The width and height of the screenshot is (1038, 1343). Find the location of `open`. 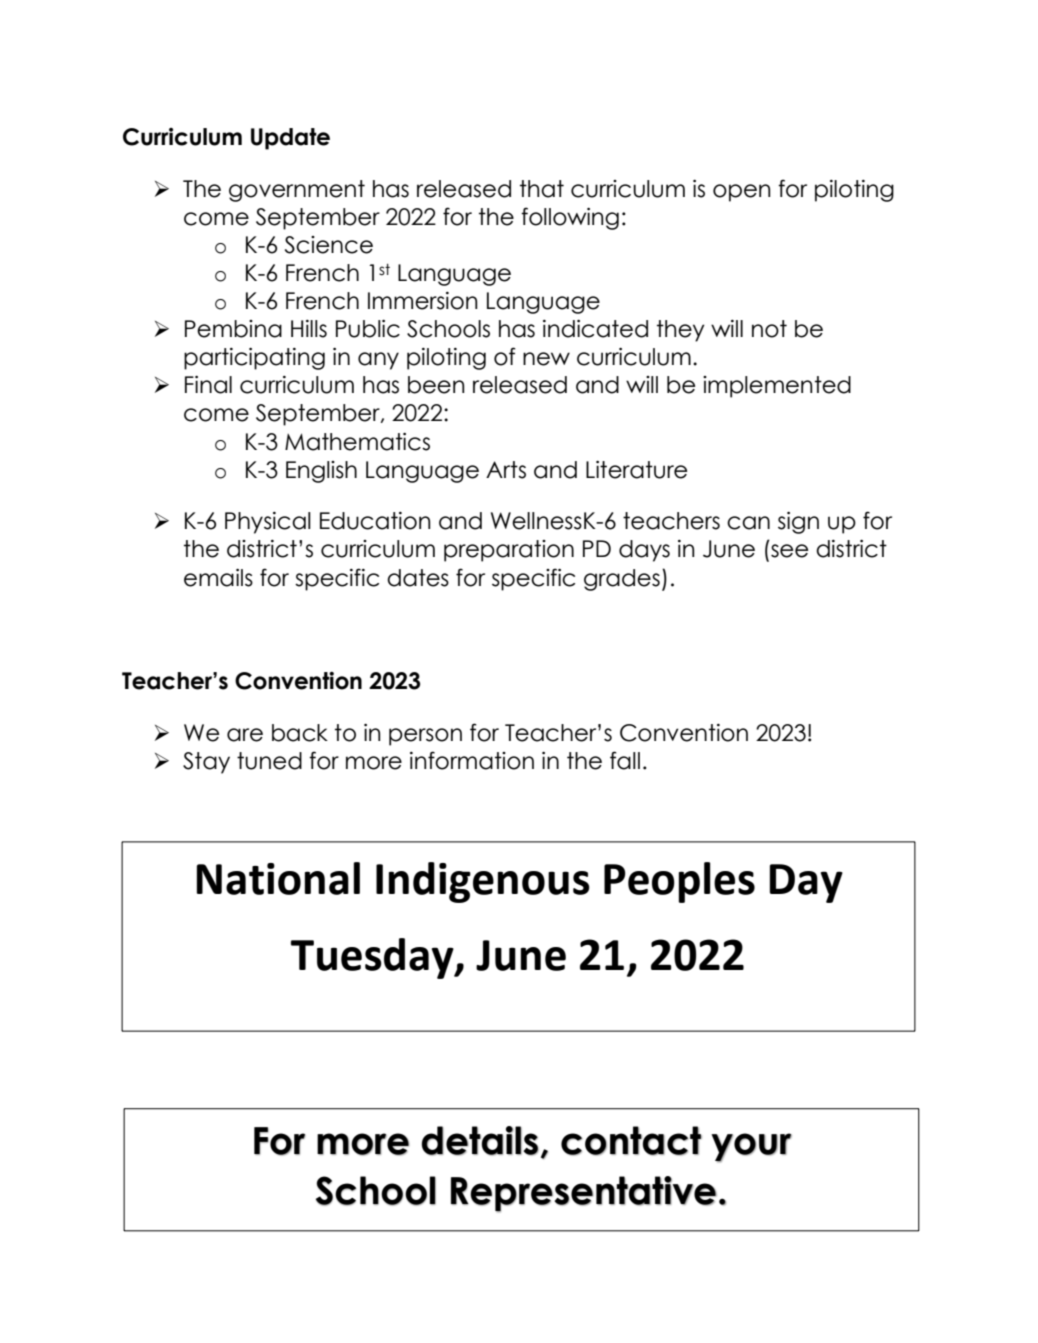

open is located at coordinates (742, 193).
